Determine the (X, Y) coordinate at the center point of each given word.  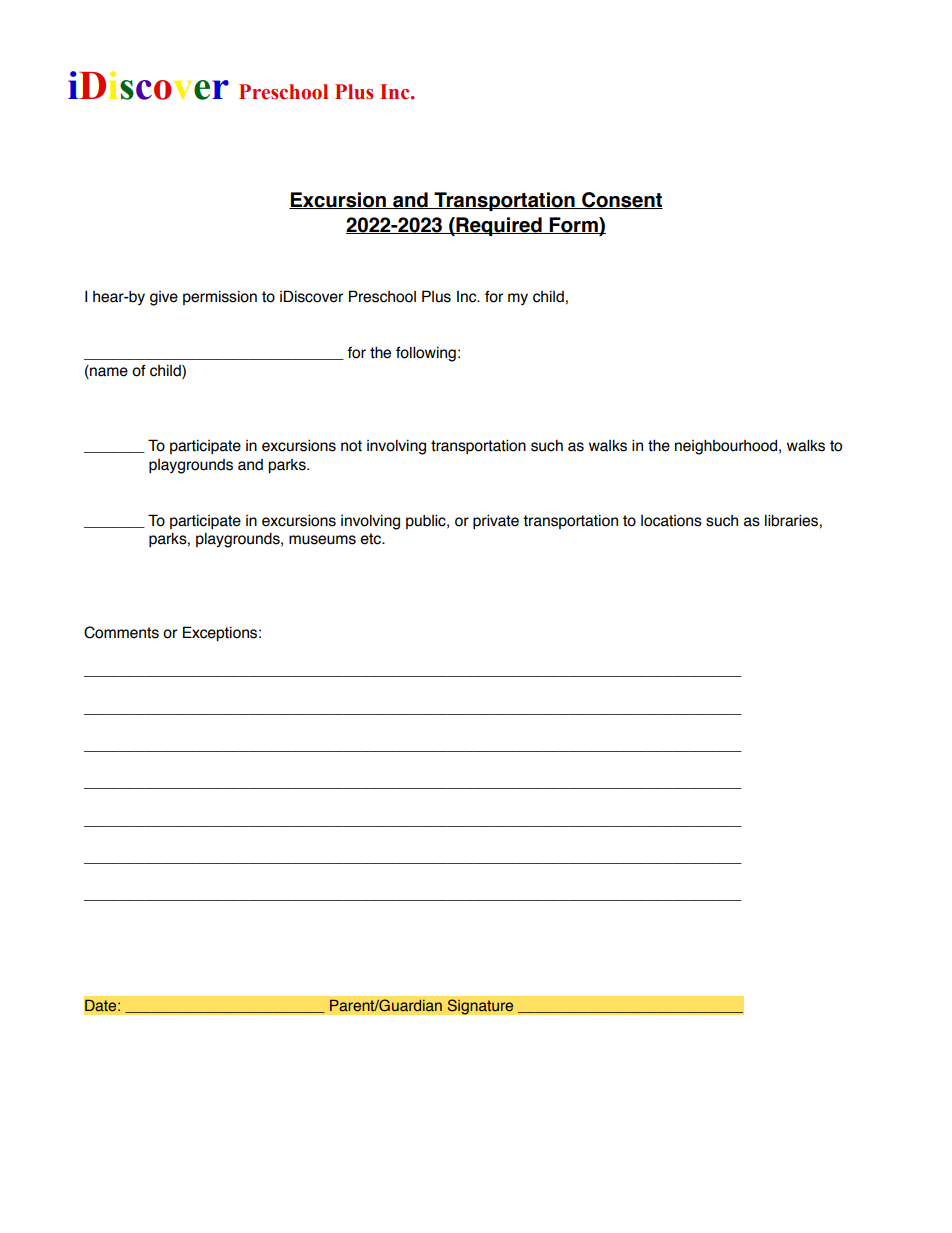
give (164, 298)
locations (671, 521)
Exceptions (221, 633)
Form (574, 225)
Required (499, 226)
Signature (480, 1007)
